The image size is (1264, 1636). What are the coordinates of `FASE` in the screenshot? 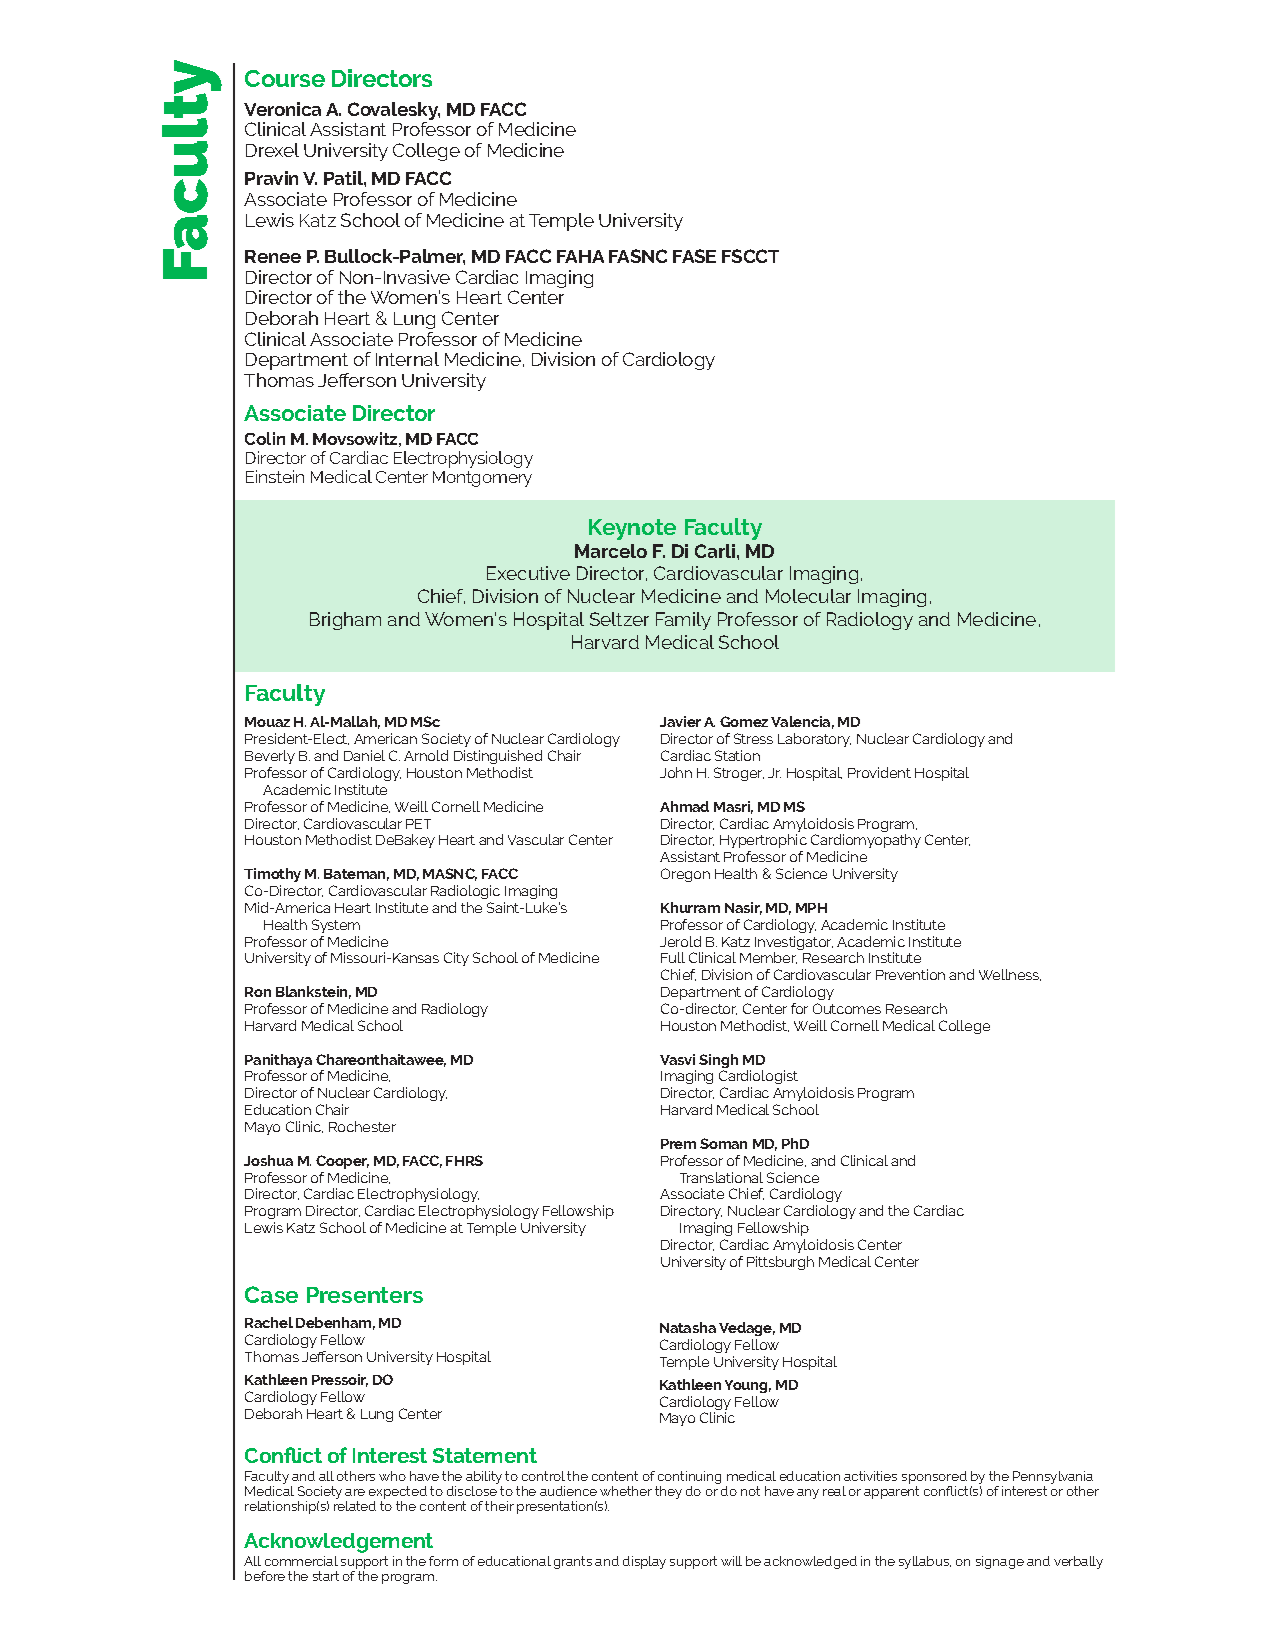 It's located at (694, 256).
